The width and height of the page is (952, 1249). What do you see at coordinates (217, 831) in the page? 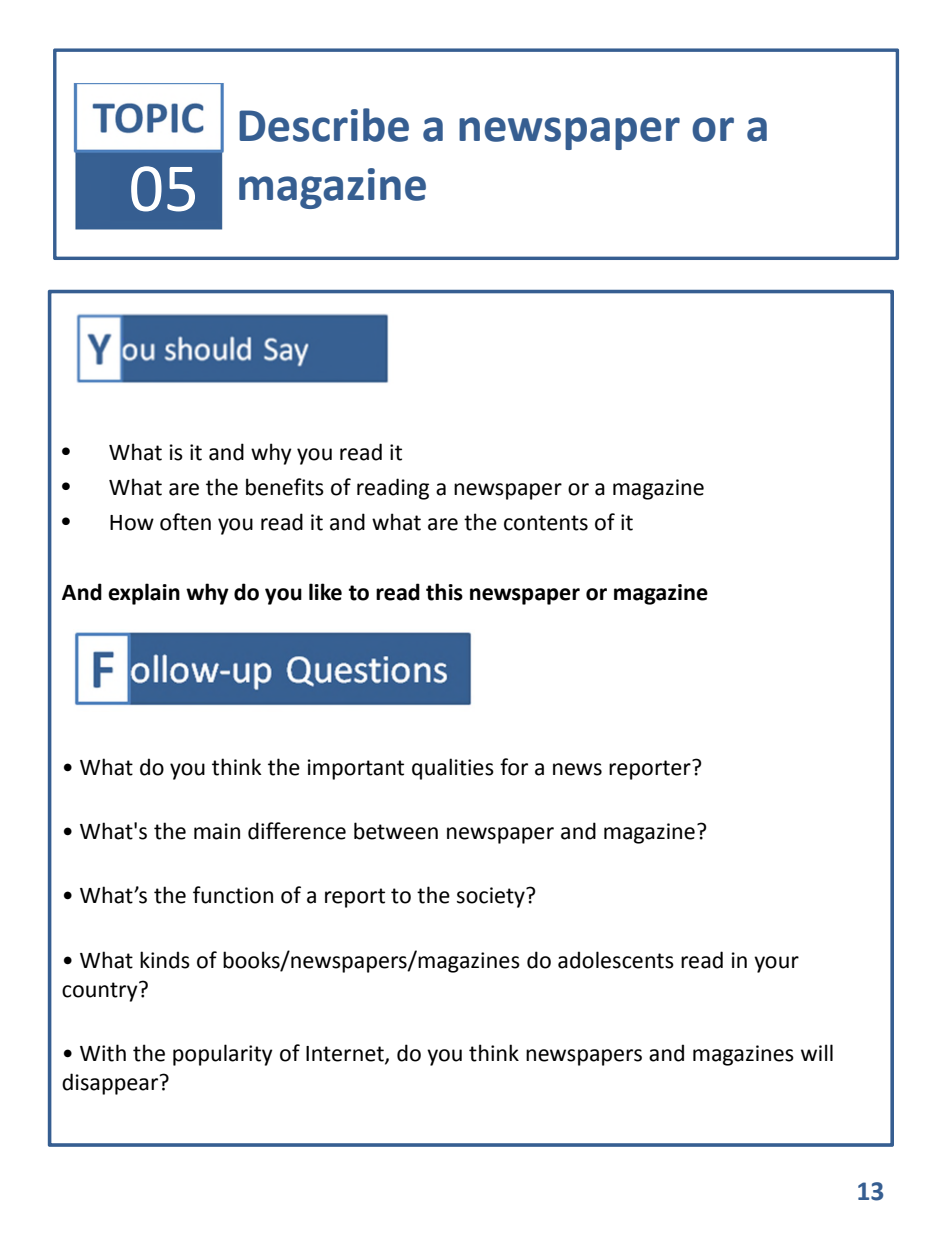
I see `main` at bounding box center [217, 831].
